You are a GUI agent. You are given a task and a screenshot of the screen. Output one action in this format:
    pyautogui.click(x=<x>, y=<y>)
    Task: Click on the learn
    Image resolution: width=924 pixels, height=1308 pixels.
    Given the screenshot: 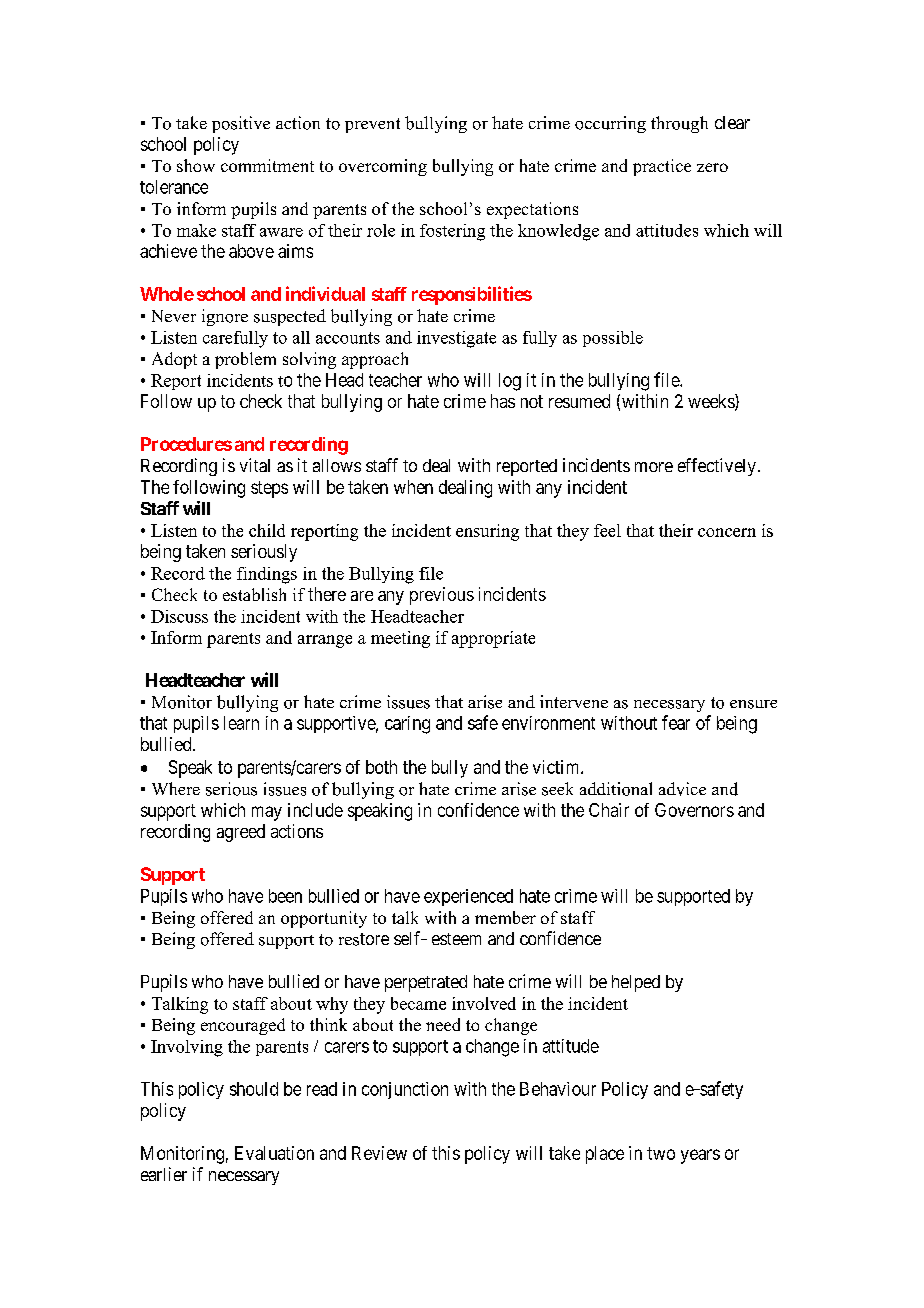 What is the action you would take?
    pyautogui.click(x=241, y=723)
